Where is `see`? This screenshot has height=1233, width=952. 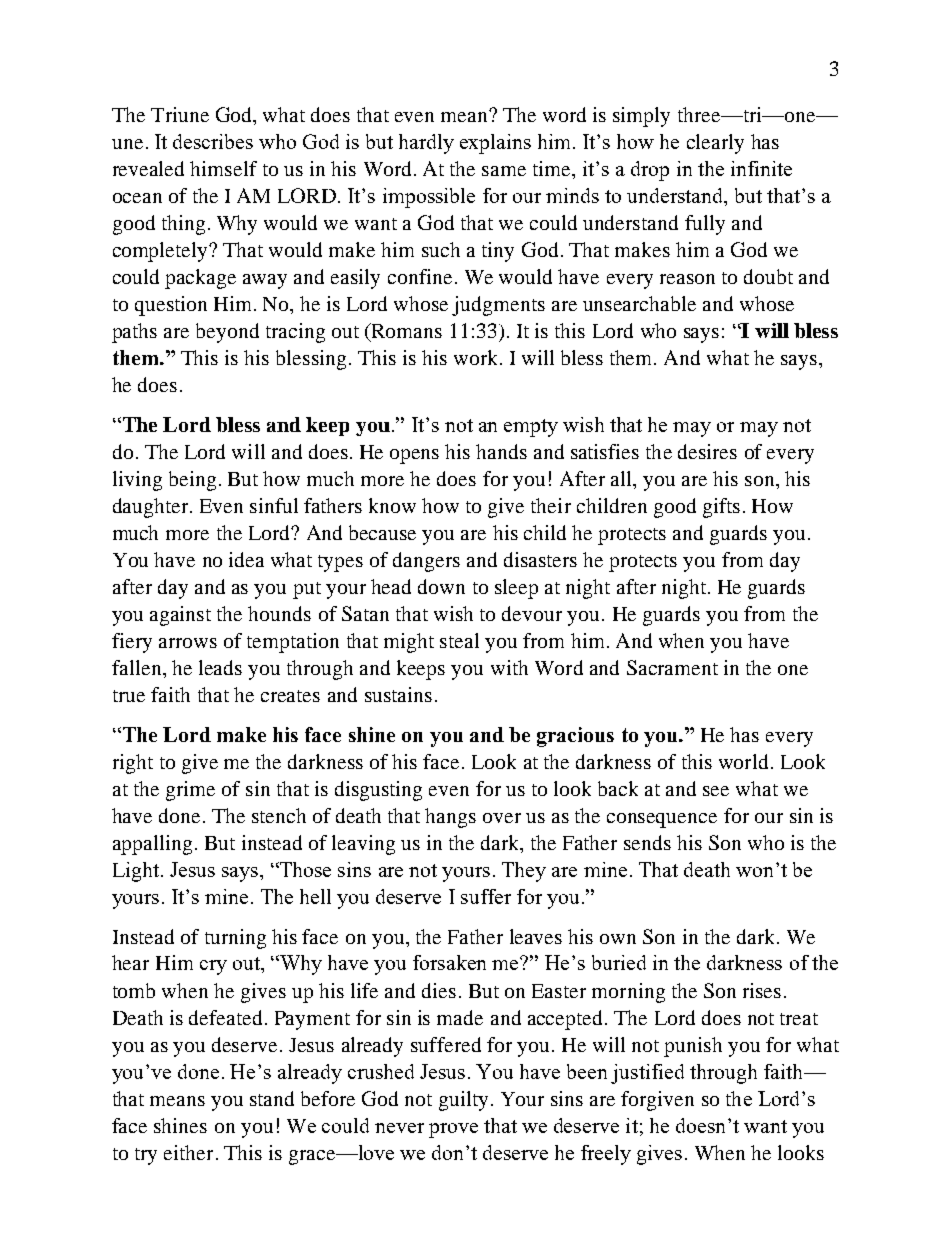
see is located at coordinates (716, 791).
